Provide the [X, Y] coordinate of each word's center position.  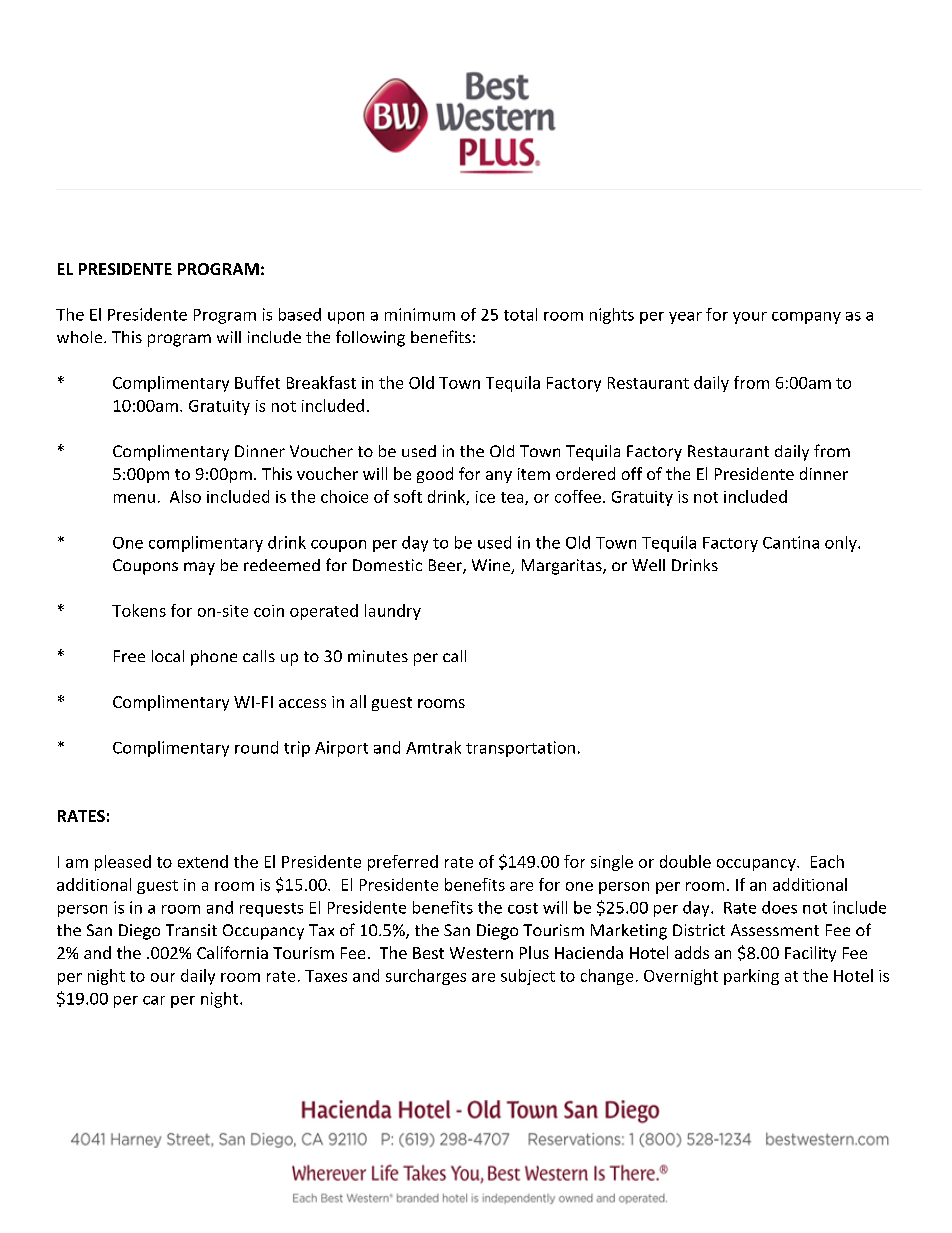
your [750, 318]
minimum [420, 314]
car [154, 1000]
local [168, 656]
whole [81, 337]
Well [648, 565]
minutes [378, 656]
